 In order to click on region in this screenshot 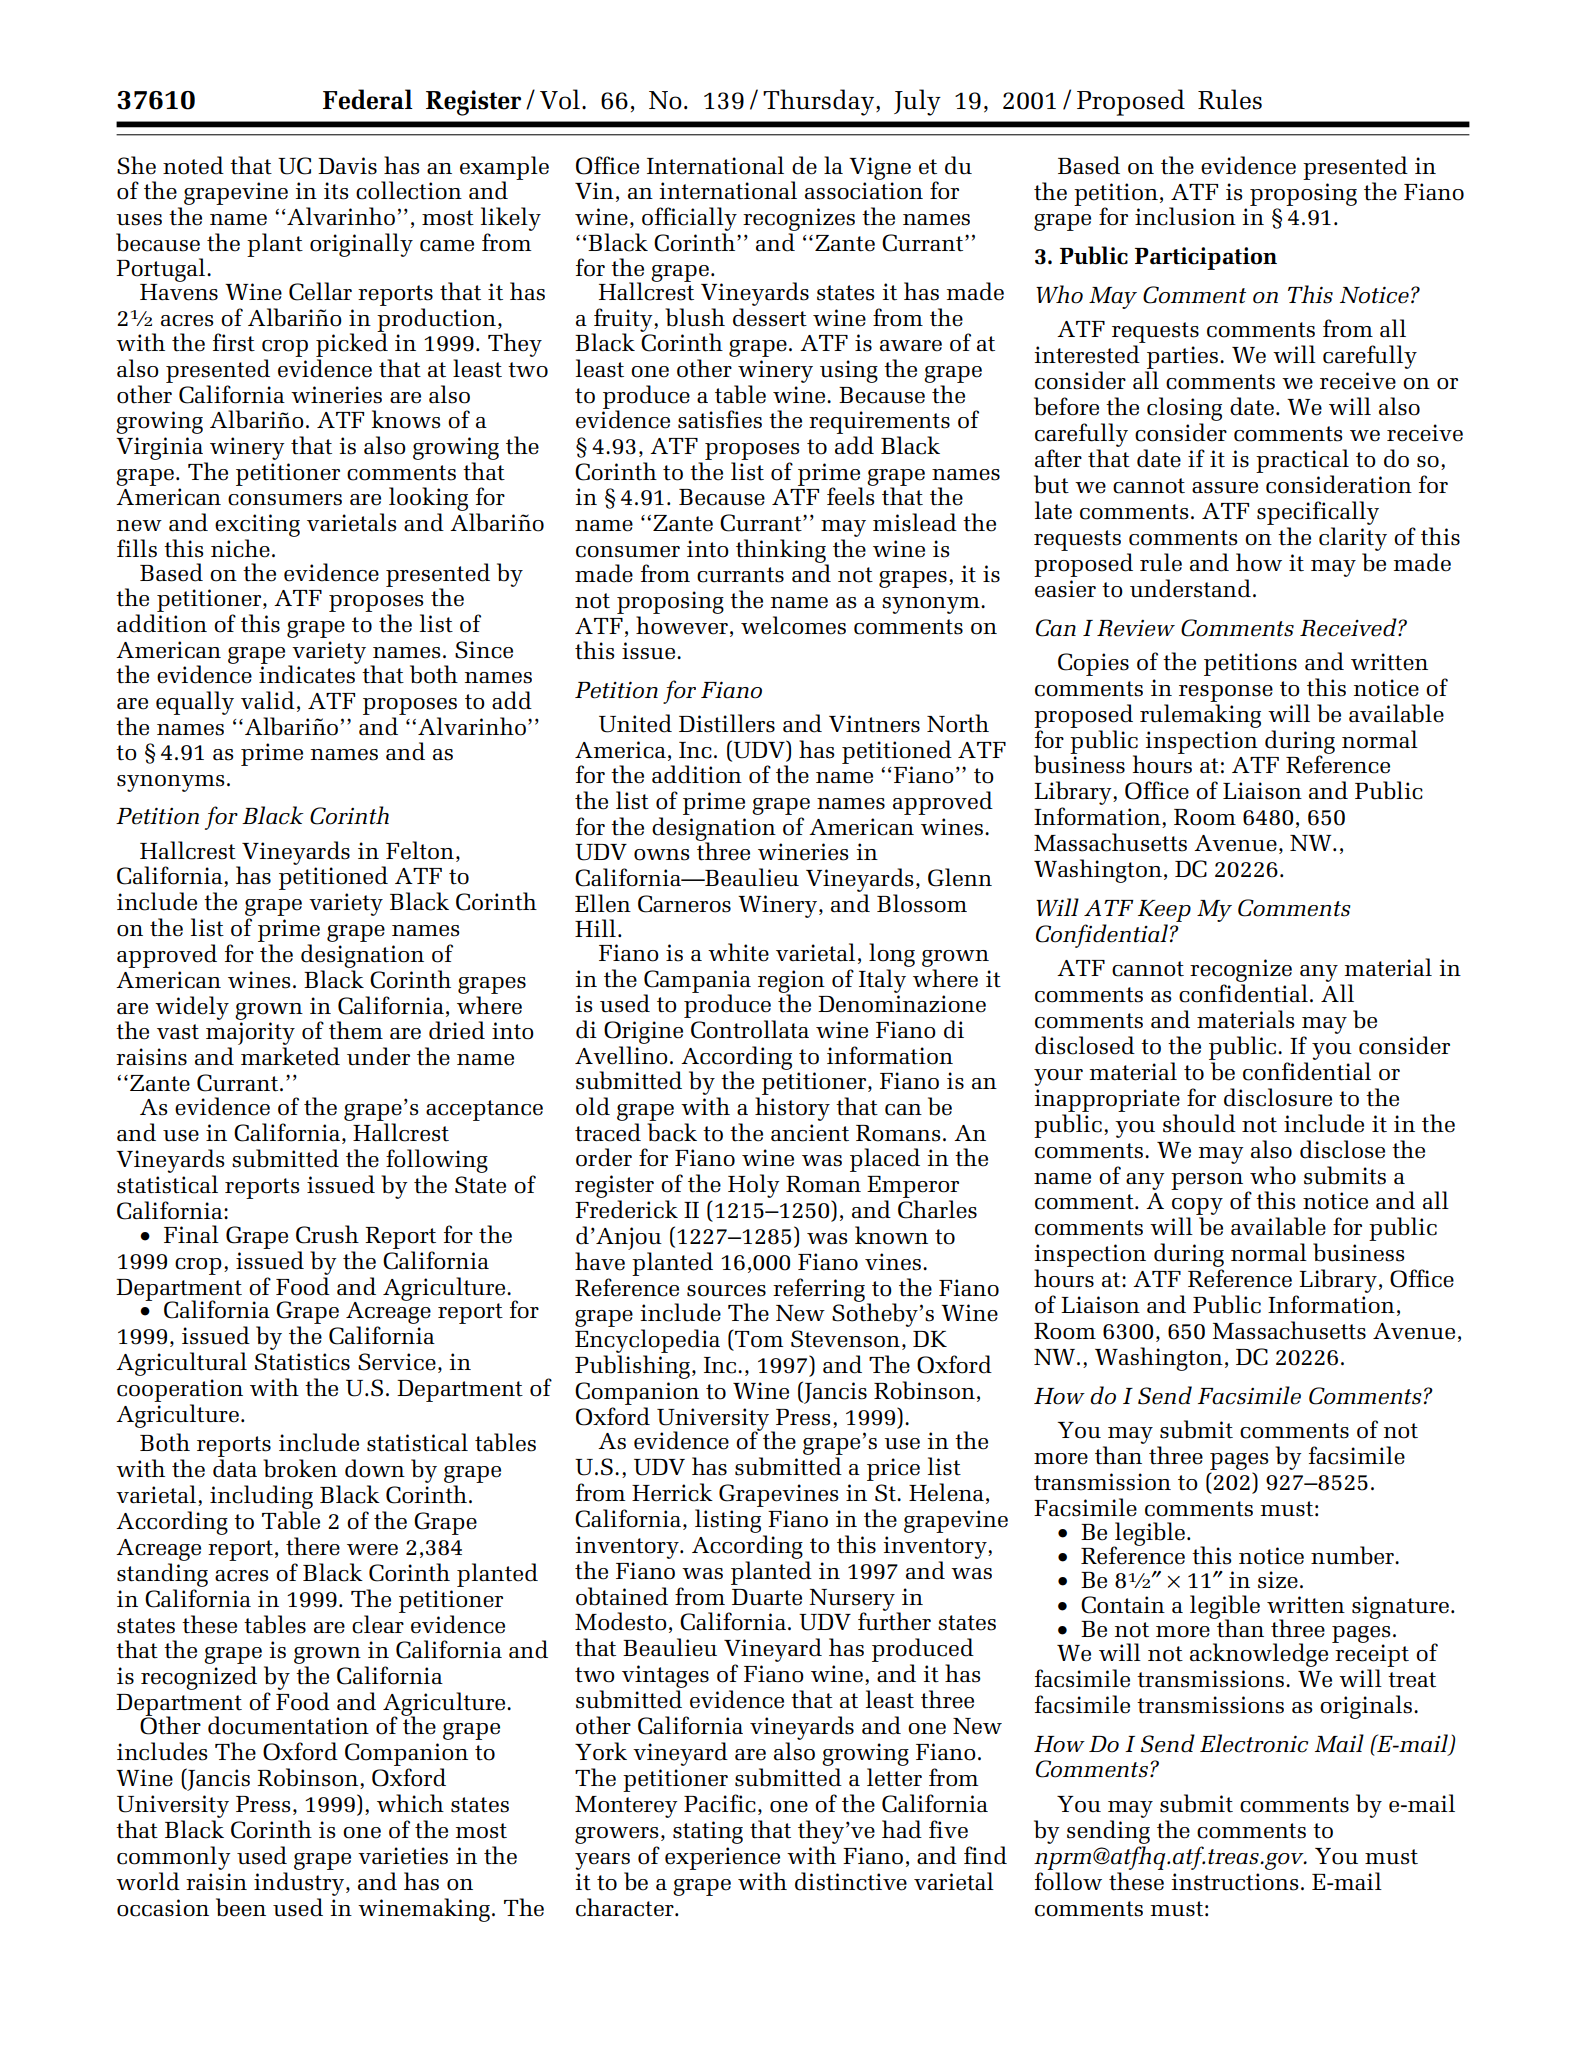, I will do `click(791, 982)`.
